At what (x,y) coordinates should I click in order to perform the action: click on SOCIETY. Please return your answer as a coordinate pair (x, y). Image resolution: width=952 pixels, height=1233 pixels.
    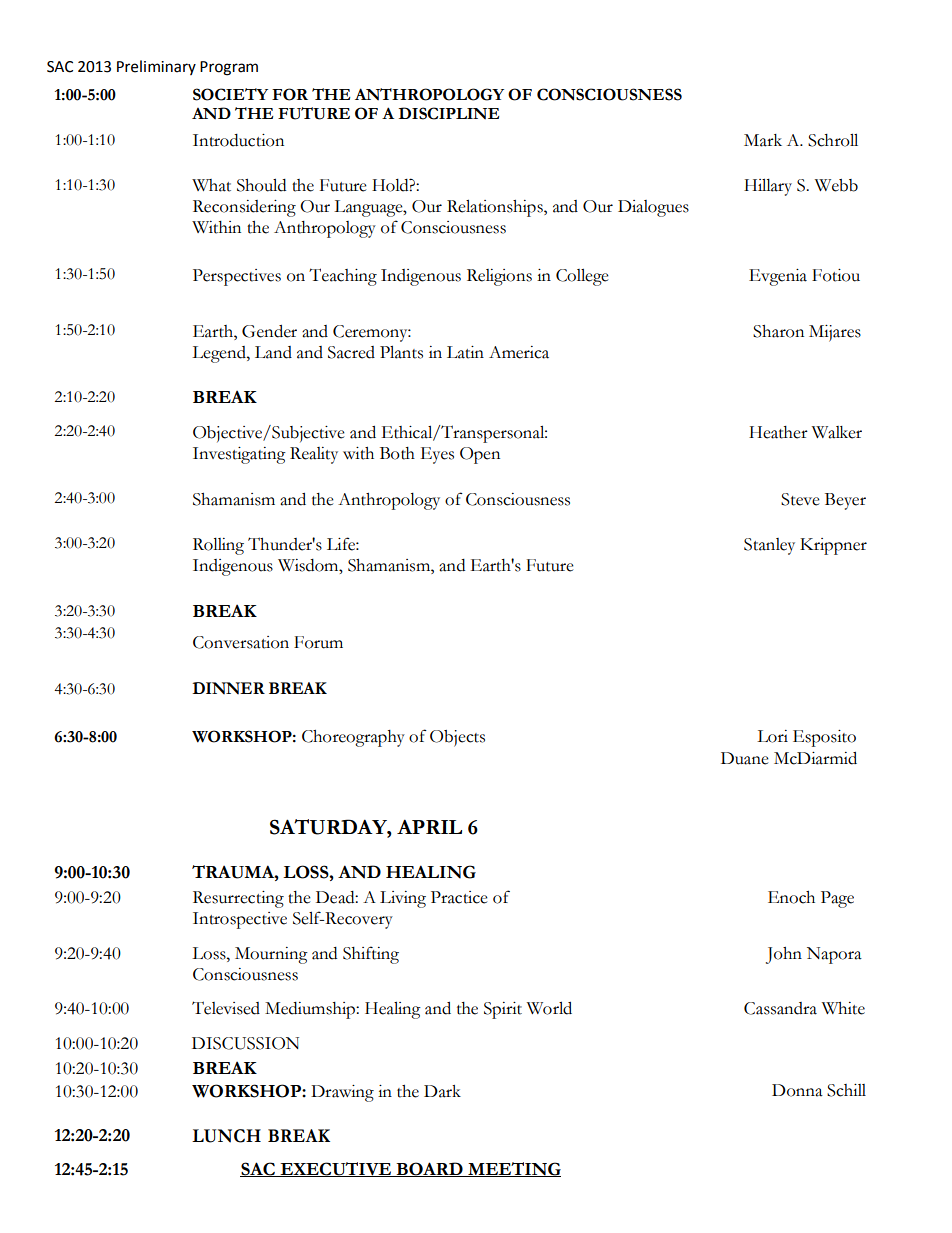
    Looking at the image, I should click on (230, 94).
